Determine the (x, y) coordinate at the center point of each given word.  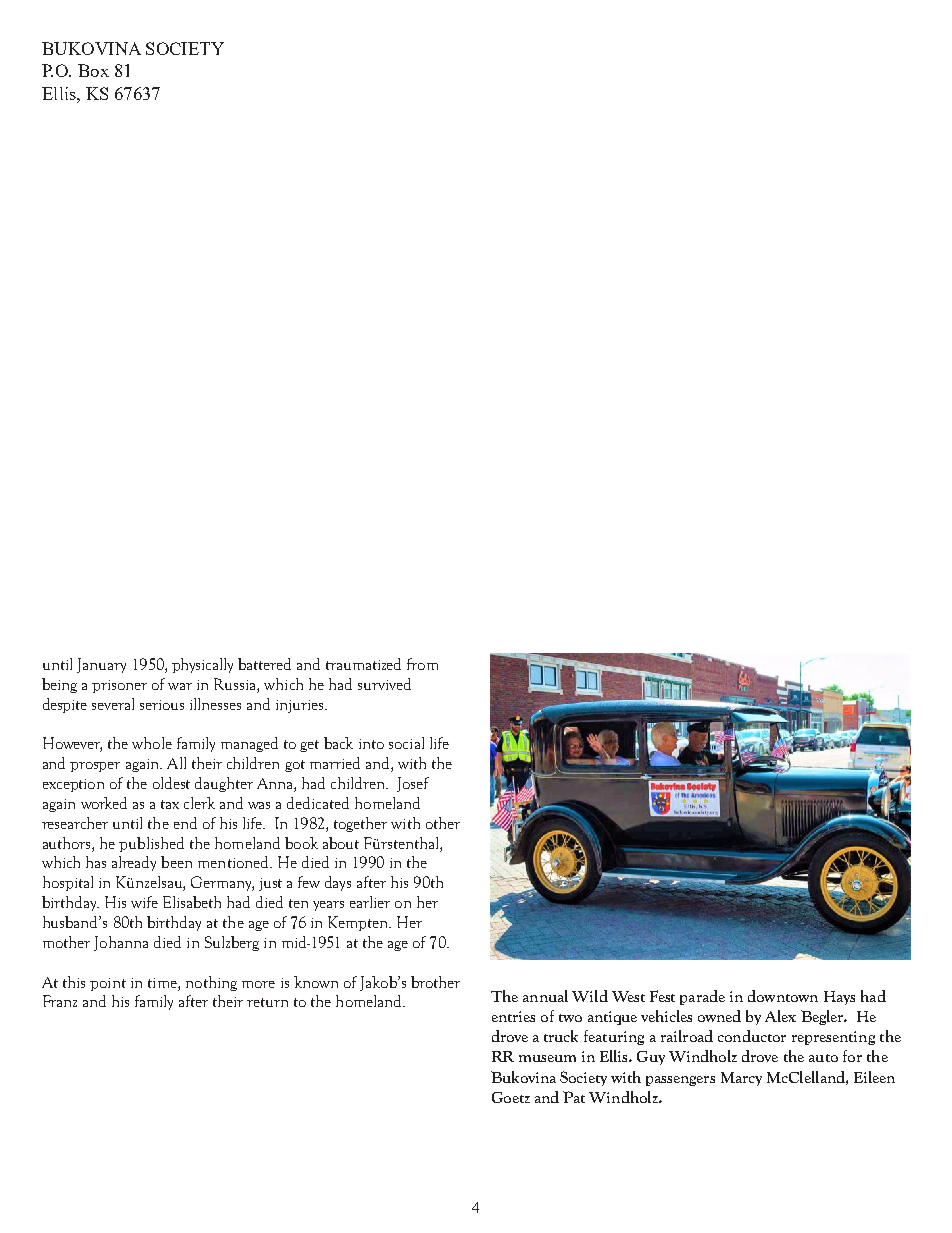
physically (202, 665)
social (406, 743)
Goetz (511, 1097)
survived (384, 684)
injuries (301, 706)
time (163, 983)
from (422, 664)
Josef (413, 784)
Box (93, 70)
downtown (783, 996)
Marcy (741, 1079)
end (185, 823)
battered (264, 664)
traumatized (363, 664)
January (101, 665)
